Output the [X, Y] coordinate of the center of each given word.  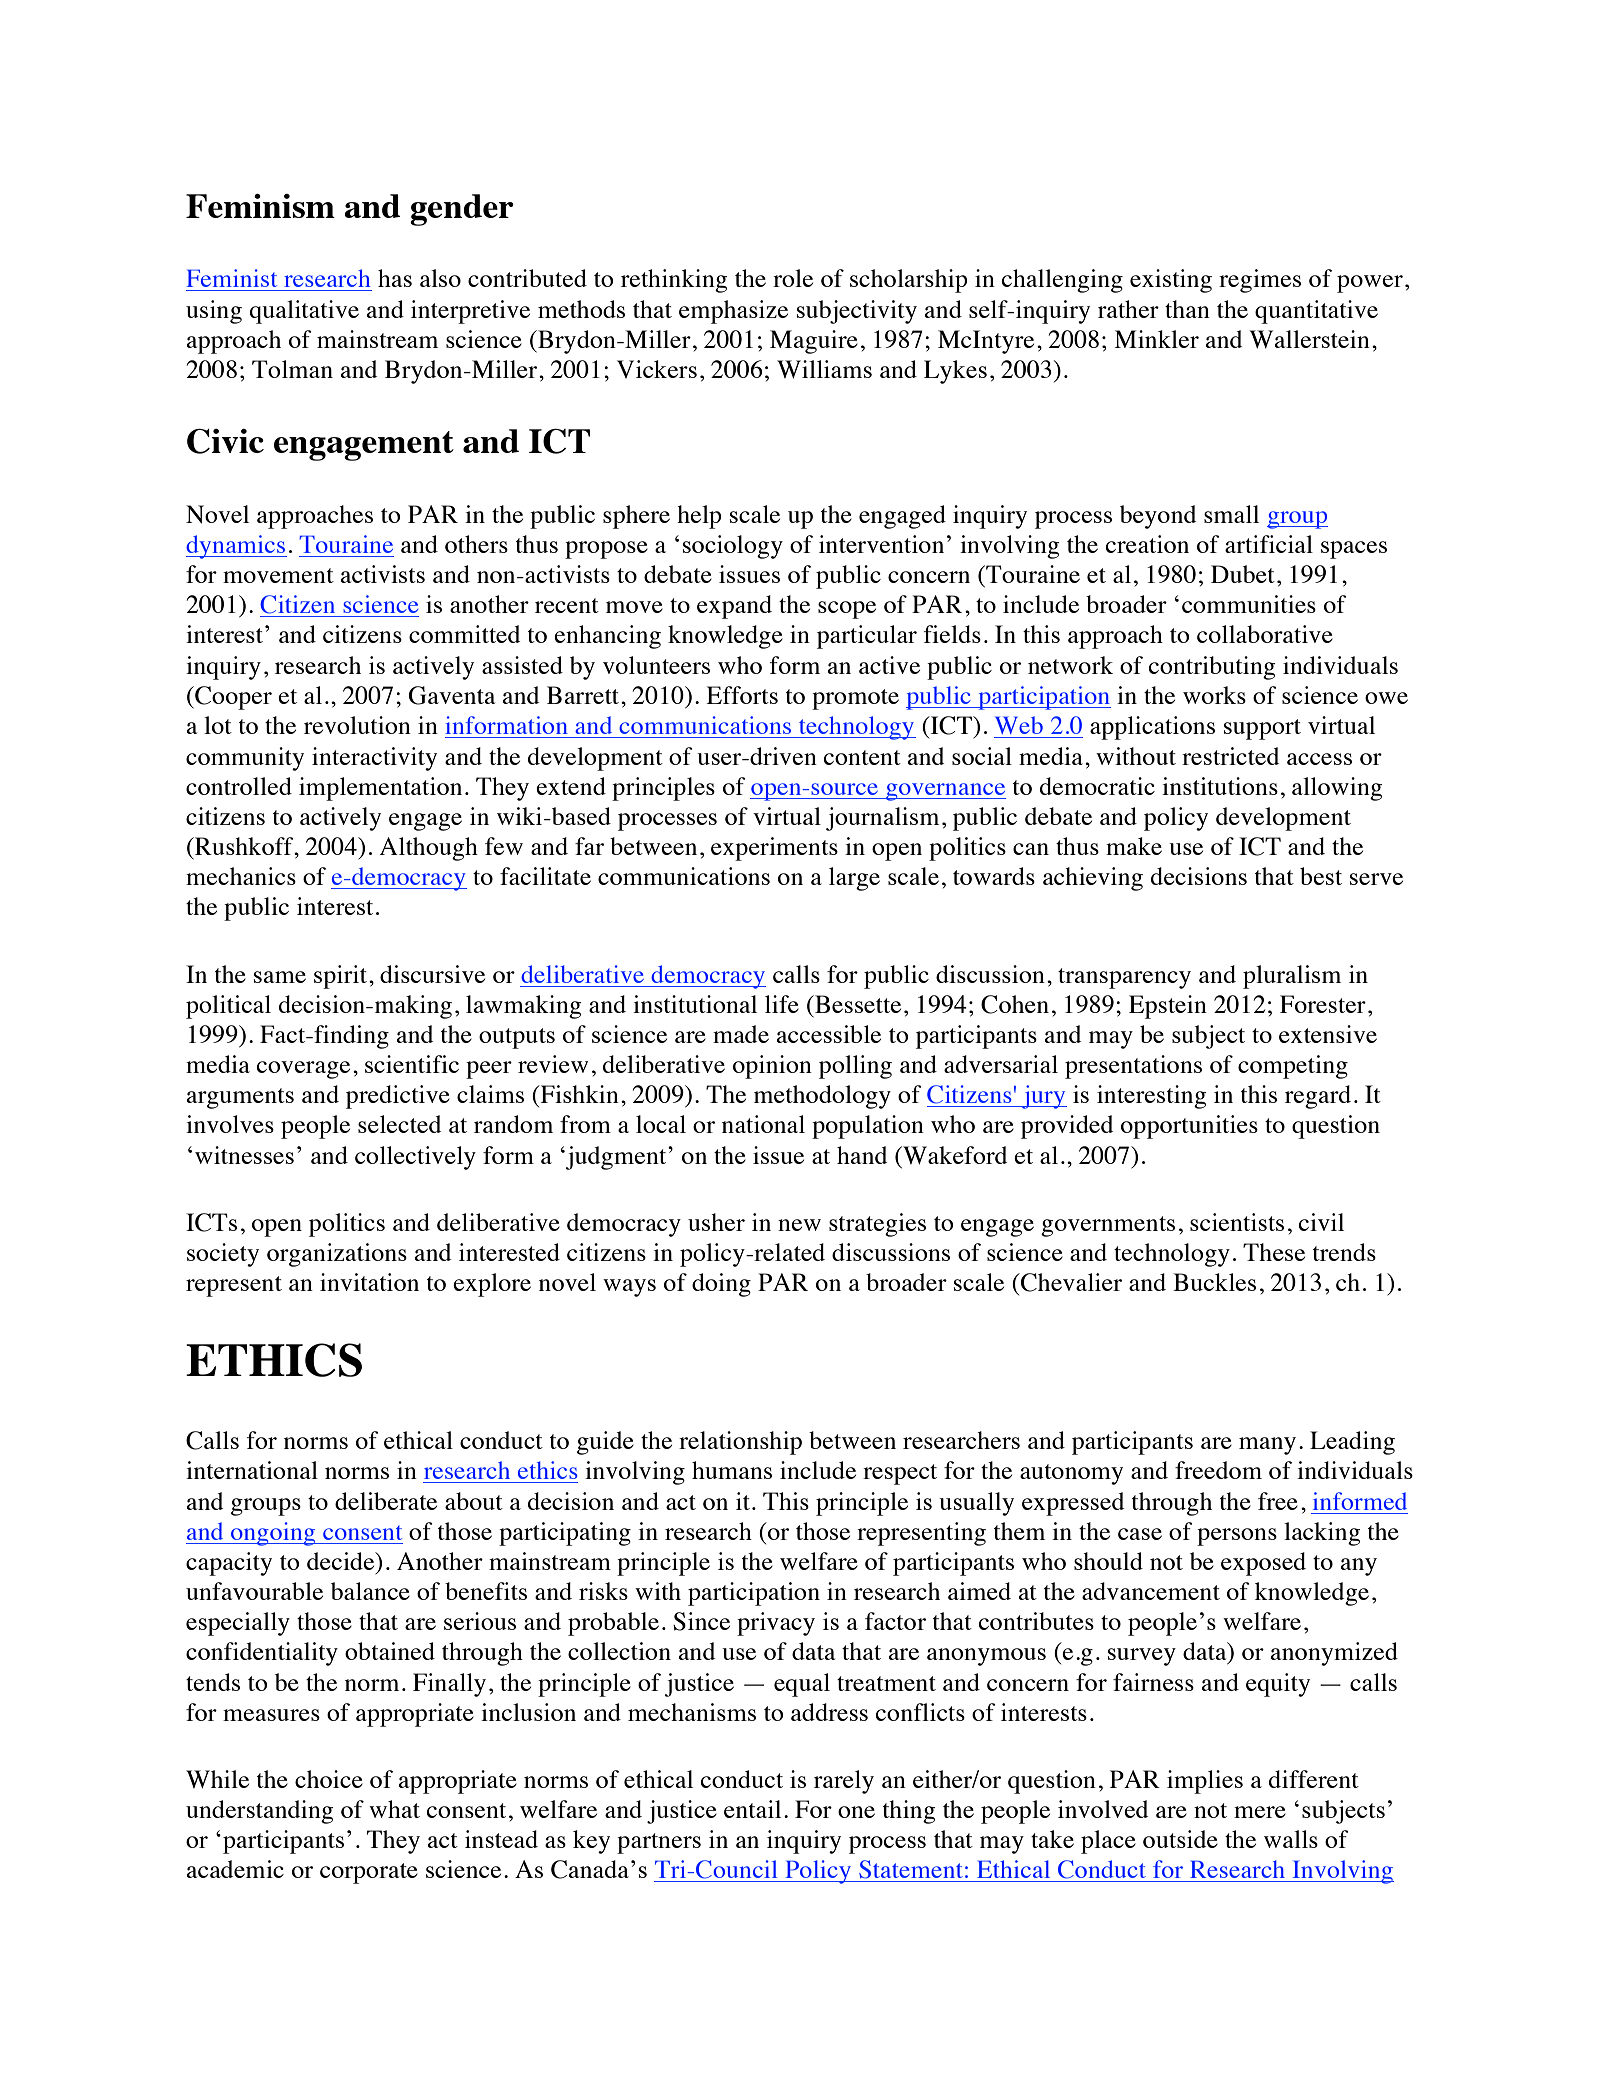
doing [721, 1285]
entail [752, 1809]
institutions [1220, 786]
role [793, 278]
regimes [1260, 281]
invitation [369, 1282]
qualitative [304, 312]
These [1274, 1252]
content [862, 757]
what [394, 1809]
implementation [380, 789]
